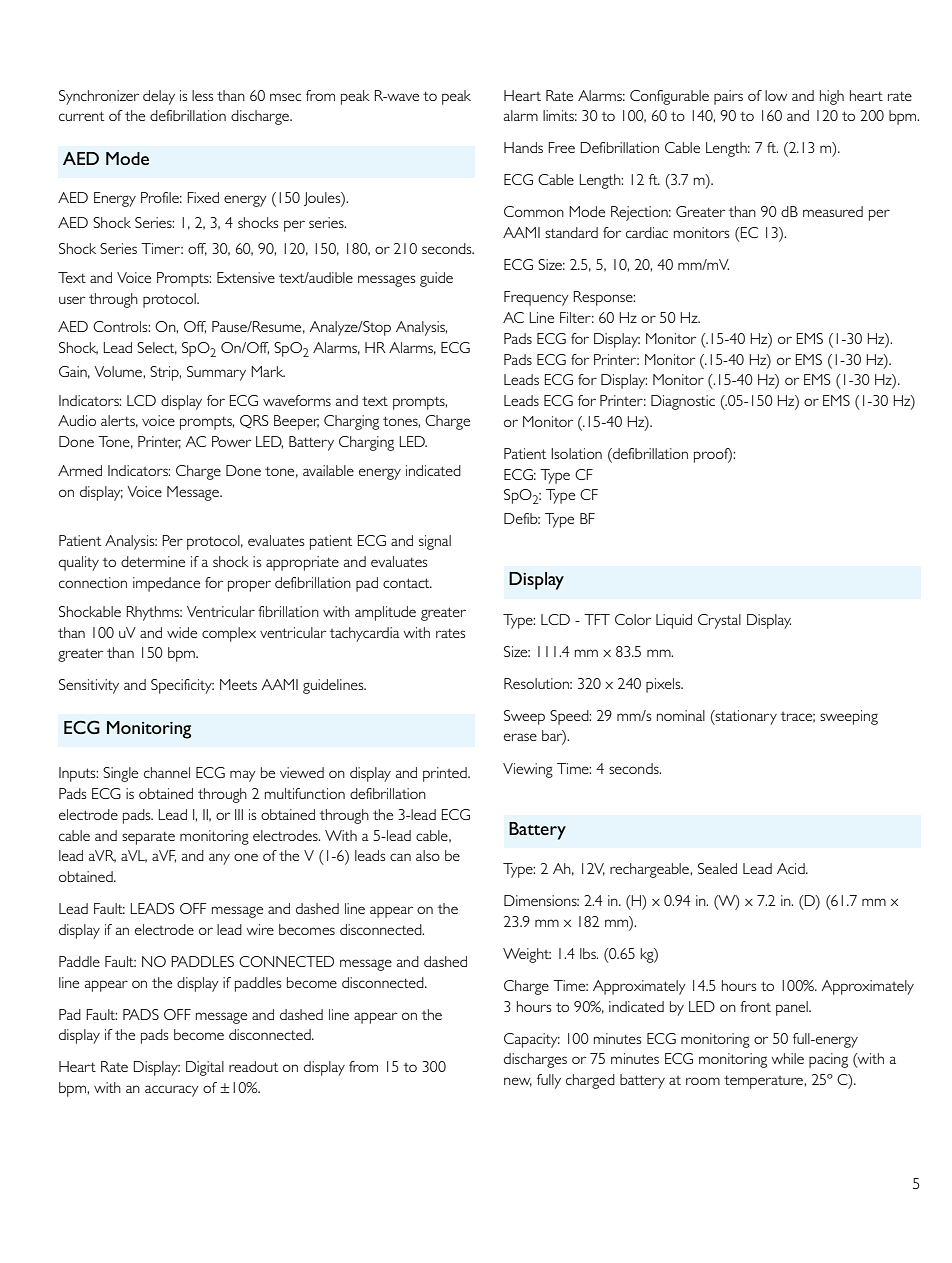 This page has width=952, height=1263. Describe the element at coordinates (728, 97) in the page. I see `pairs` at that location.
